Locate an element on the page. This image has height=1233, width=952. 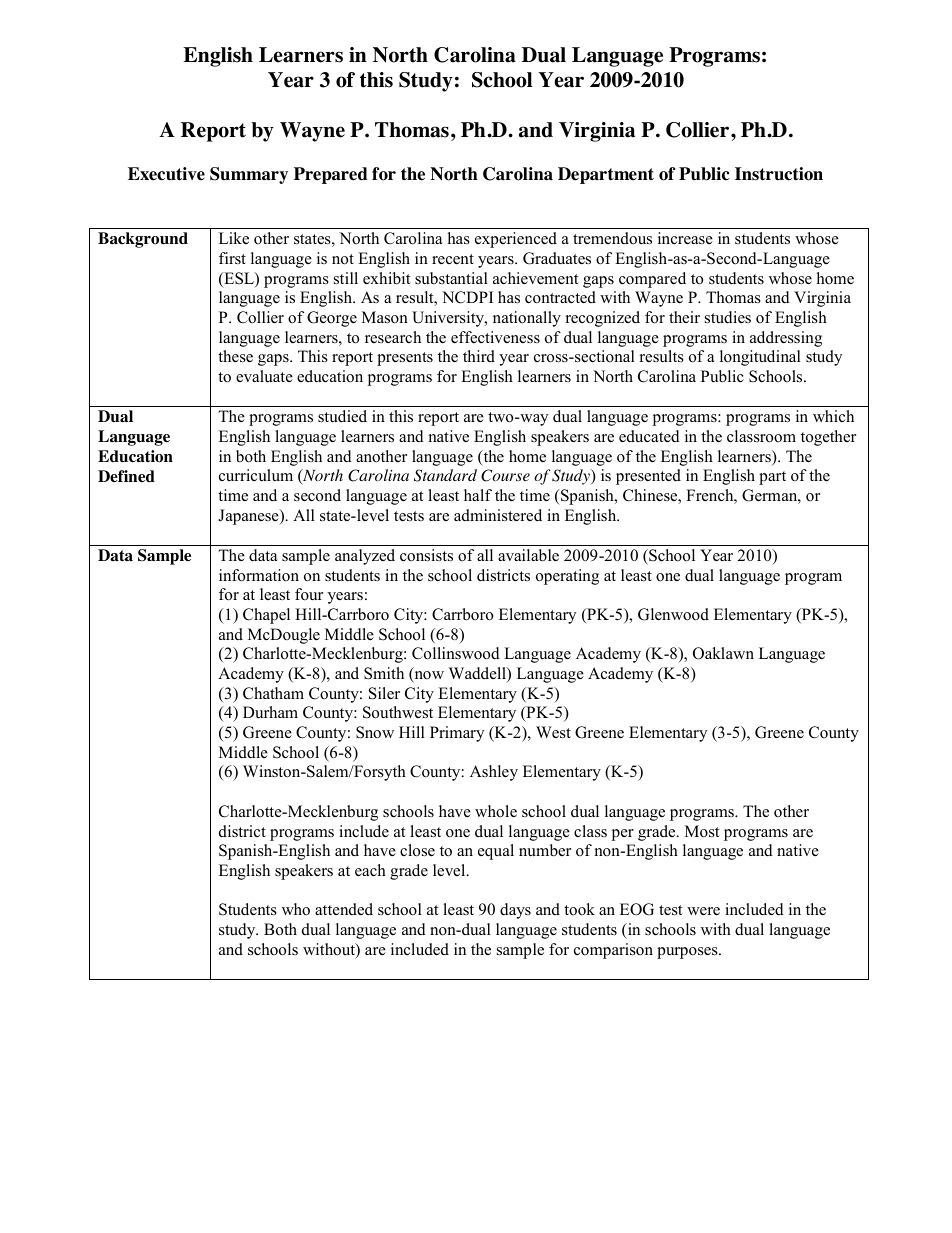
these is located at coordinates (235, 356).
